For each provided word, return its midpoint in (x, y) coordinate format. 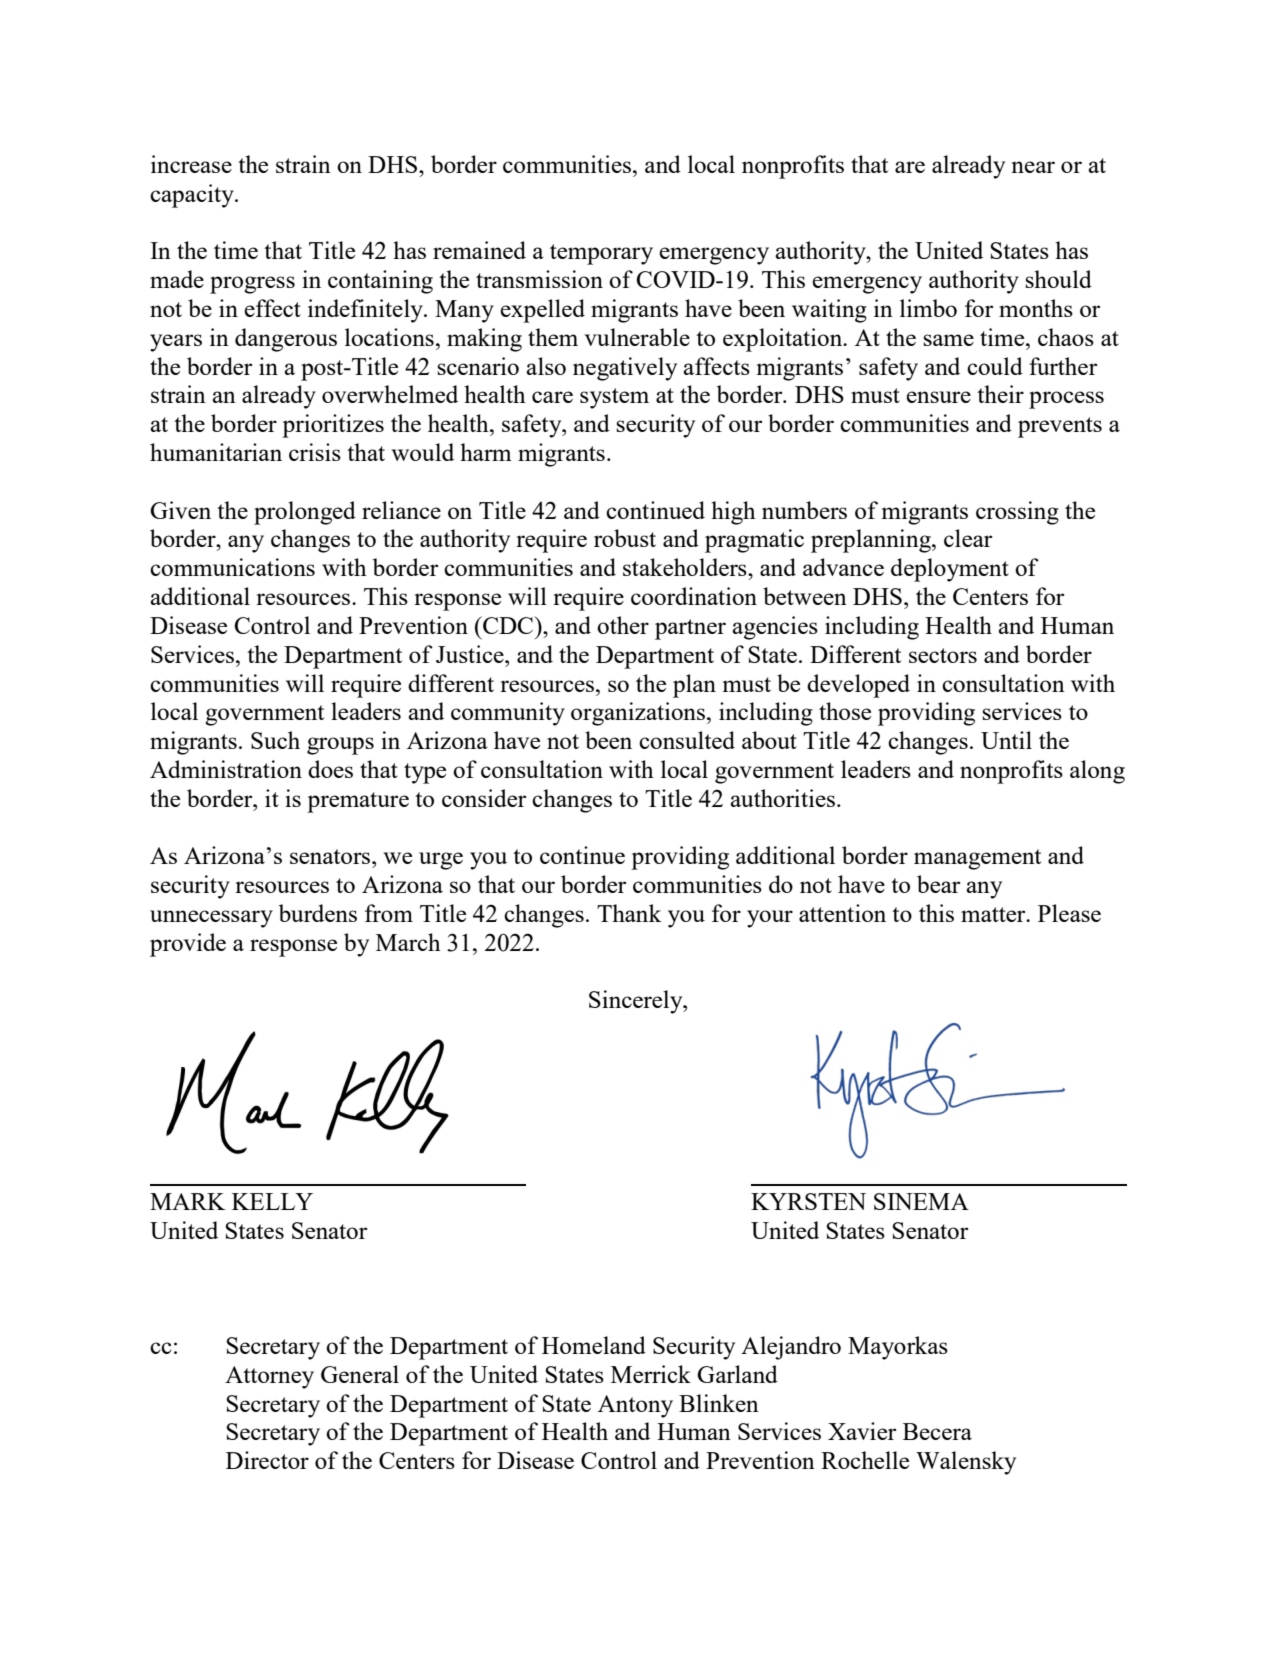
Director (267, 1460)
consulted (687, 740)
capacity (193, 196)
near (1033, 167)
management (977, 859)
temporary (601, 254)
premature (358, 802)
